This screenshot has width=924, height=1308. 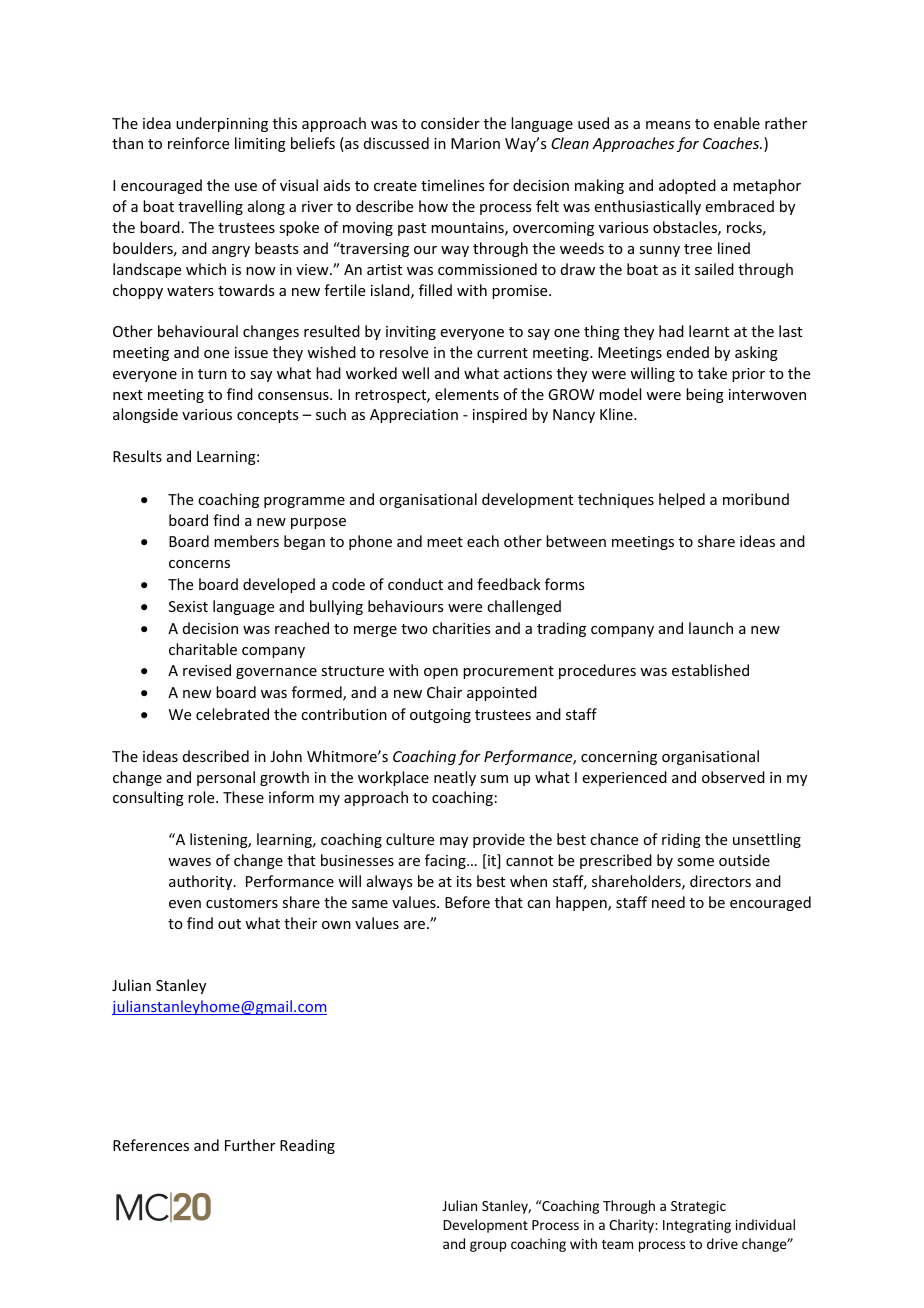 I want to click on group, so click(x=488, y=1246).
